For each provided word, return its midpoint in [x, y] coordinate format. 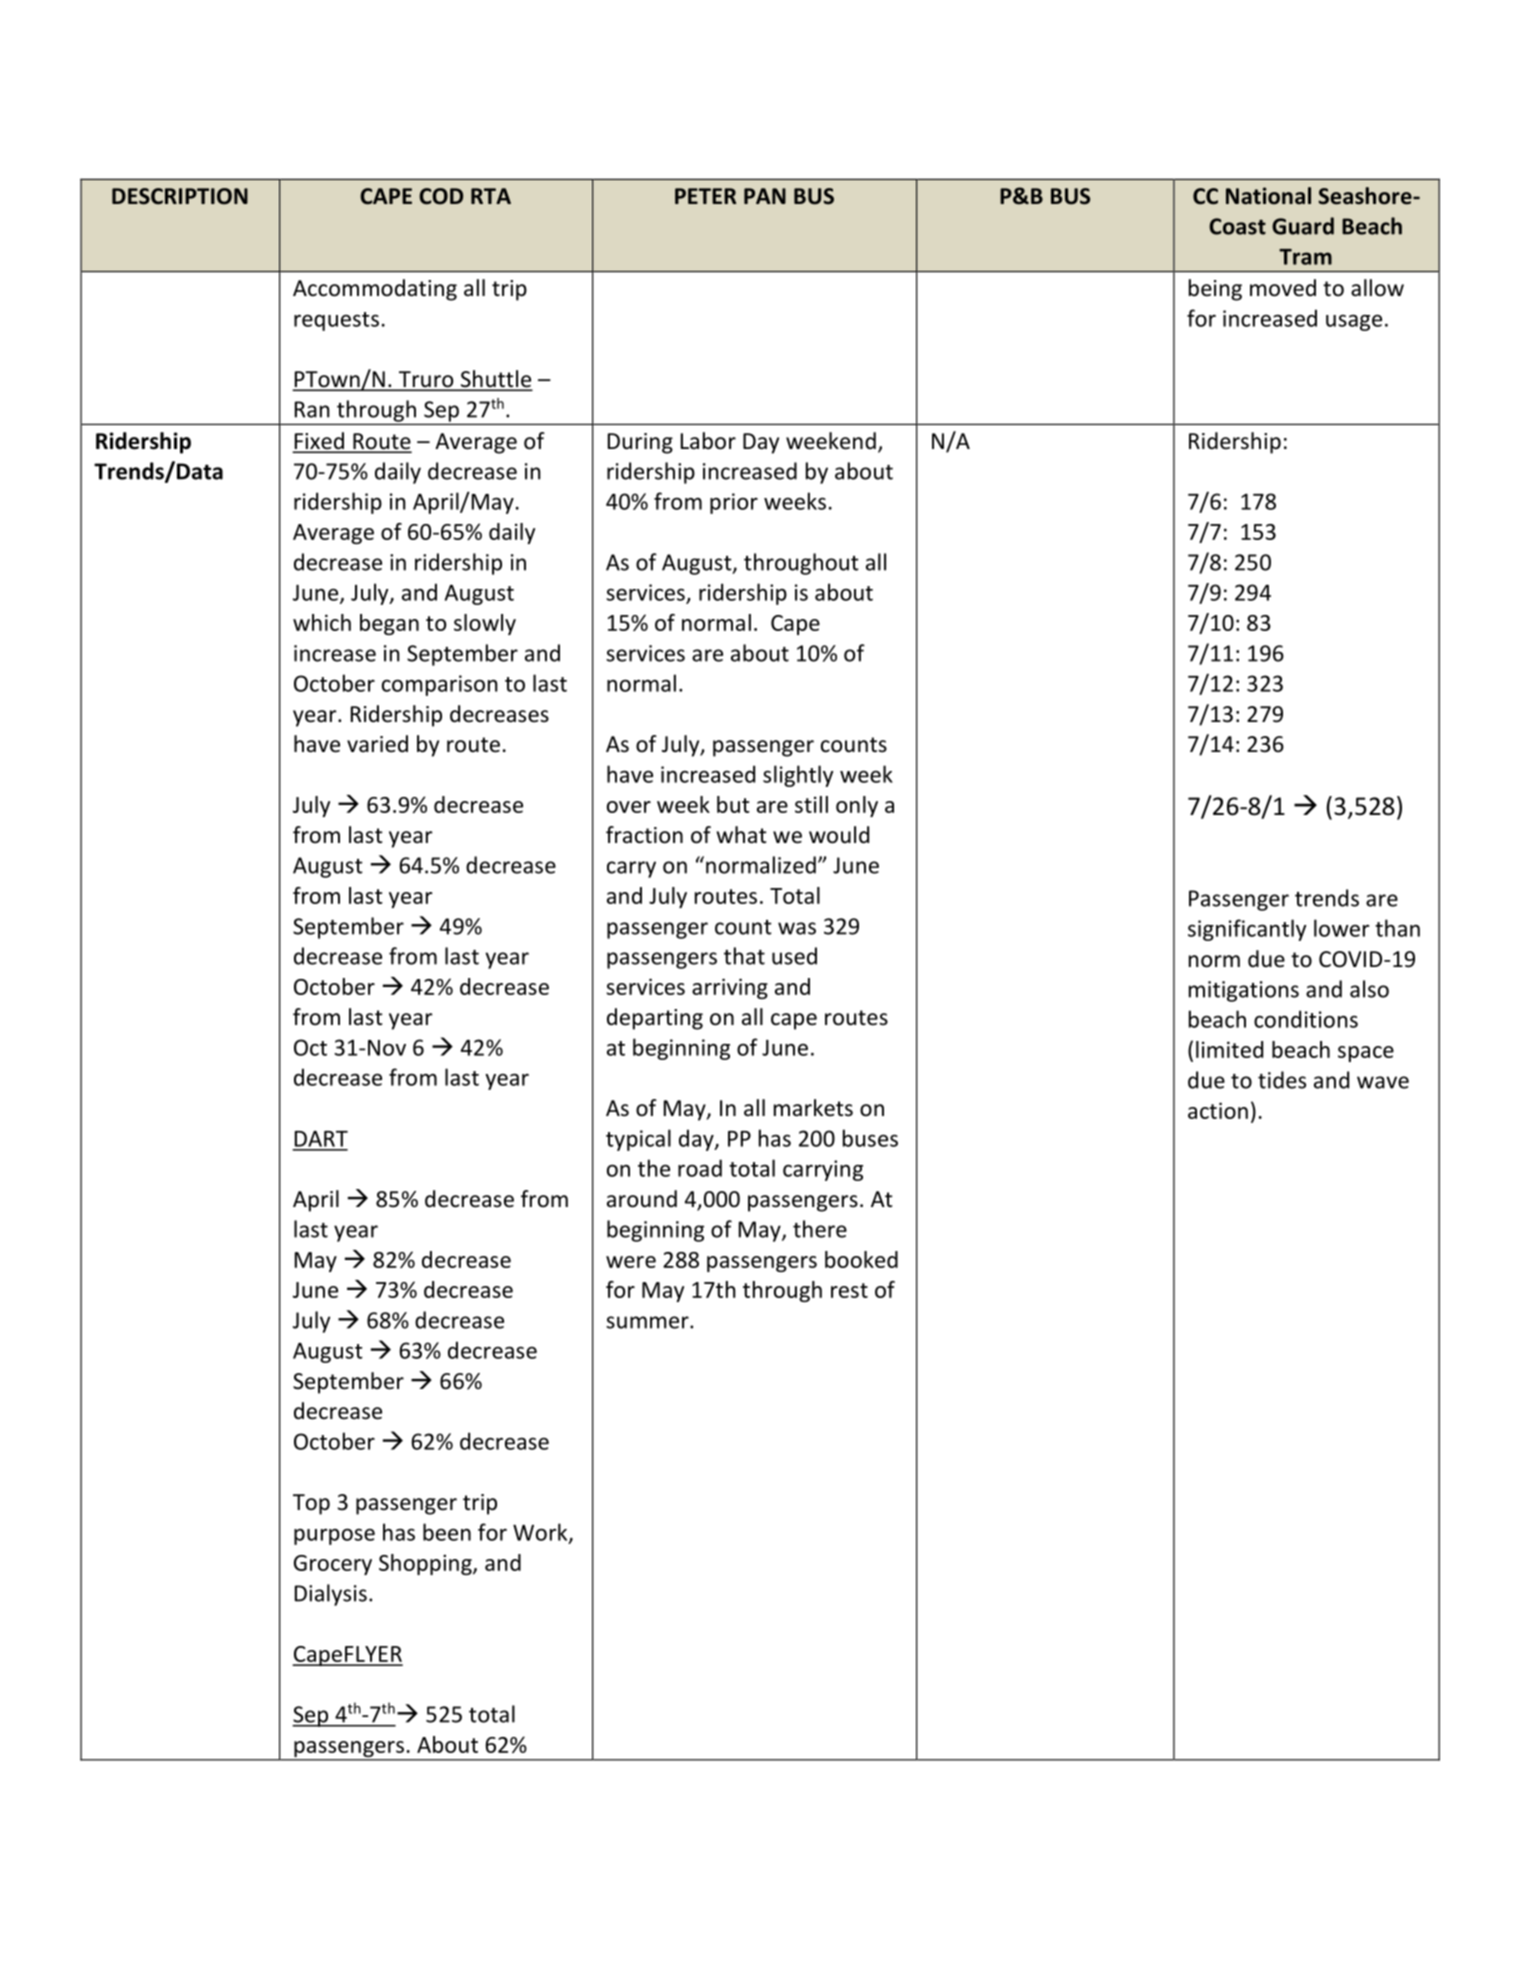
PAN [765, 196]
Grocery [333, 1565]
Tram [1305, 257]
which [322, 622]
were [631, 1262]
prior [734, 503]
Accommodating [375, 290]
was [797, 928]
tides [1282, 1080]
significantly [1247, 930]
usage [1354, 322]
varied [377, 744]
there [820, 1229]
